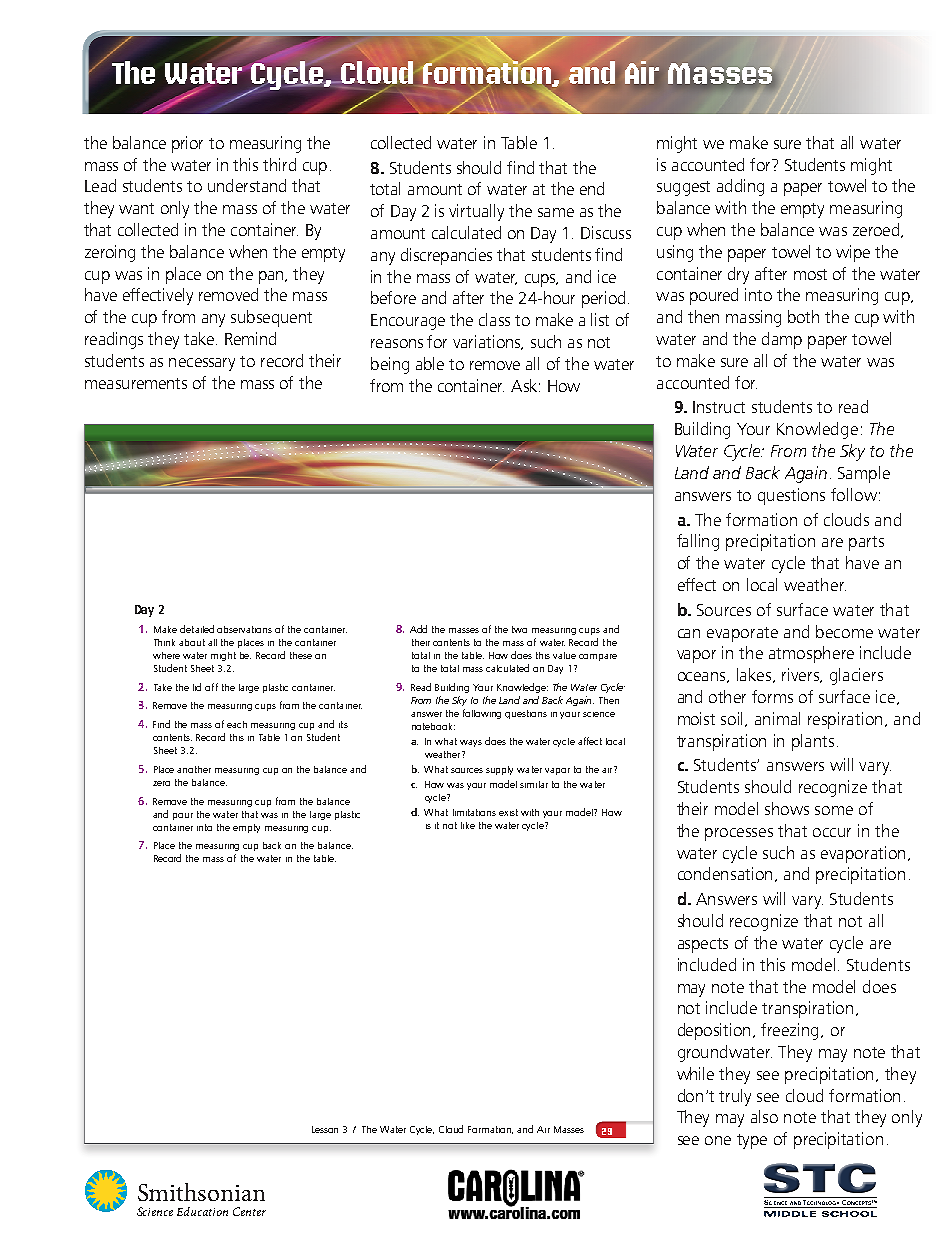 This page has height=1233, width=952. I want to click on like, so click(468, 825).
